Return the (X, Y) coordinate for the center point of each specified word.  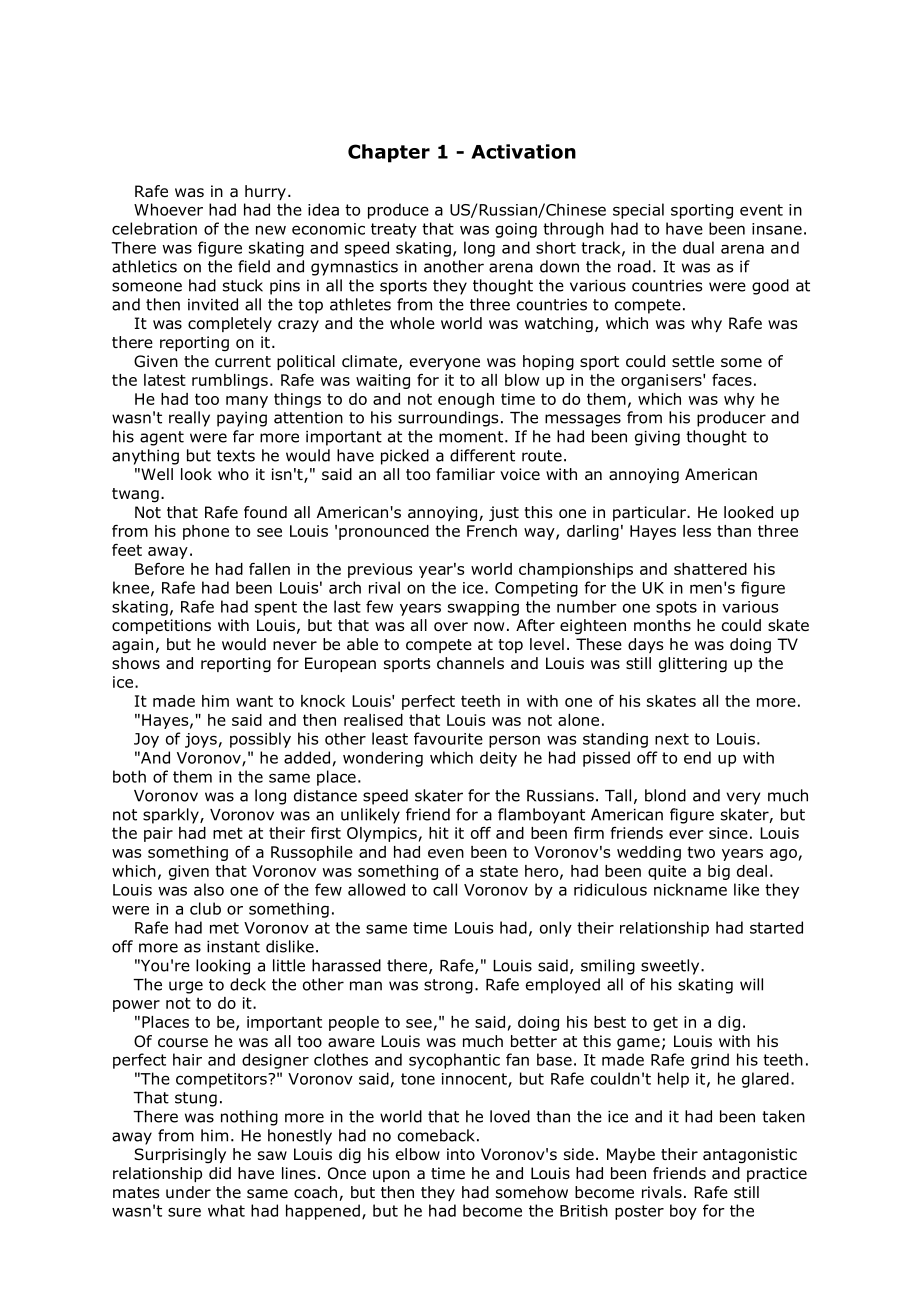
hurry (265, 192)
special (638, 211)
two (701, 852)
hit (439, 833)
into (461, 1154)
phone (206, 532)
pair (158, 834)
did (220, 1173)
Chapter (389, 153)
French (492, 531)
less (697, 531)
